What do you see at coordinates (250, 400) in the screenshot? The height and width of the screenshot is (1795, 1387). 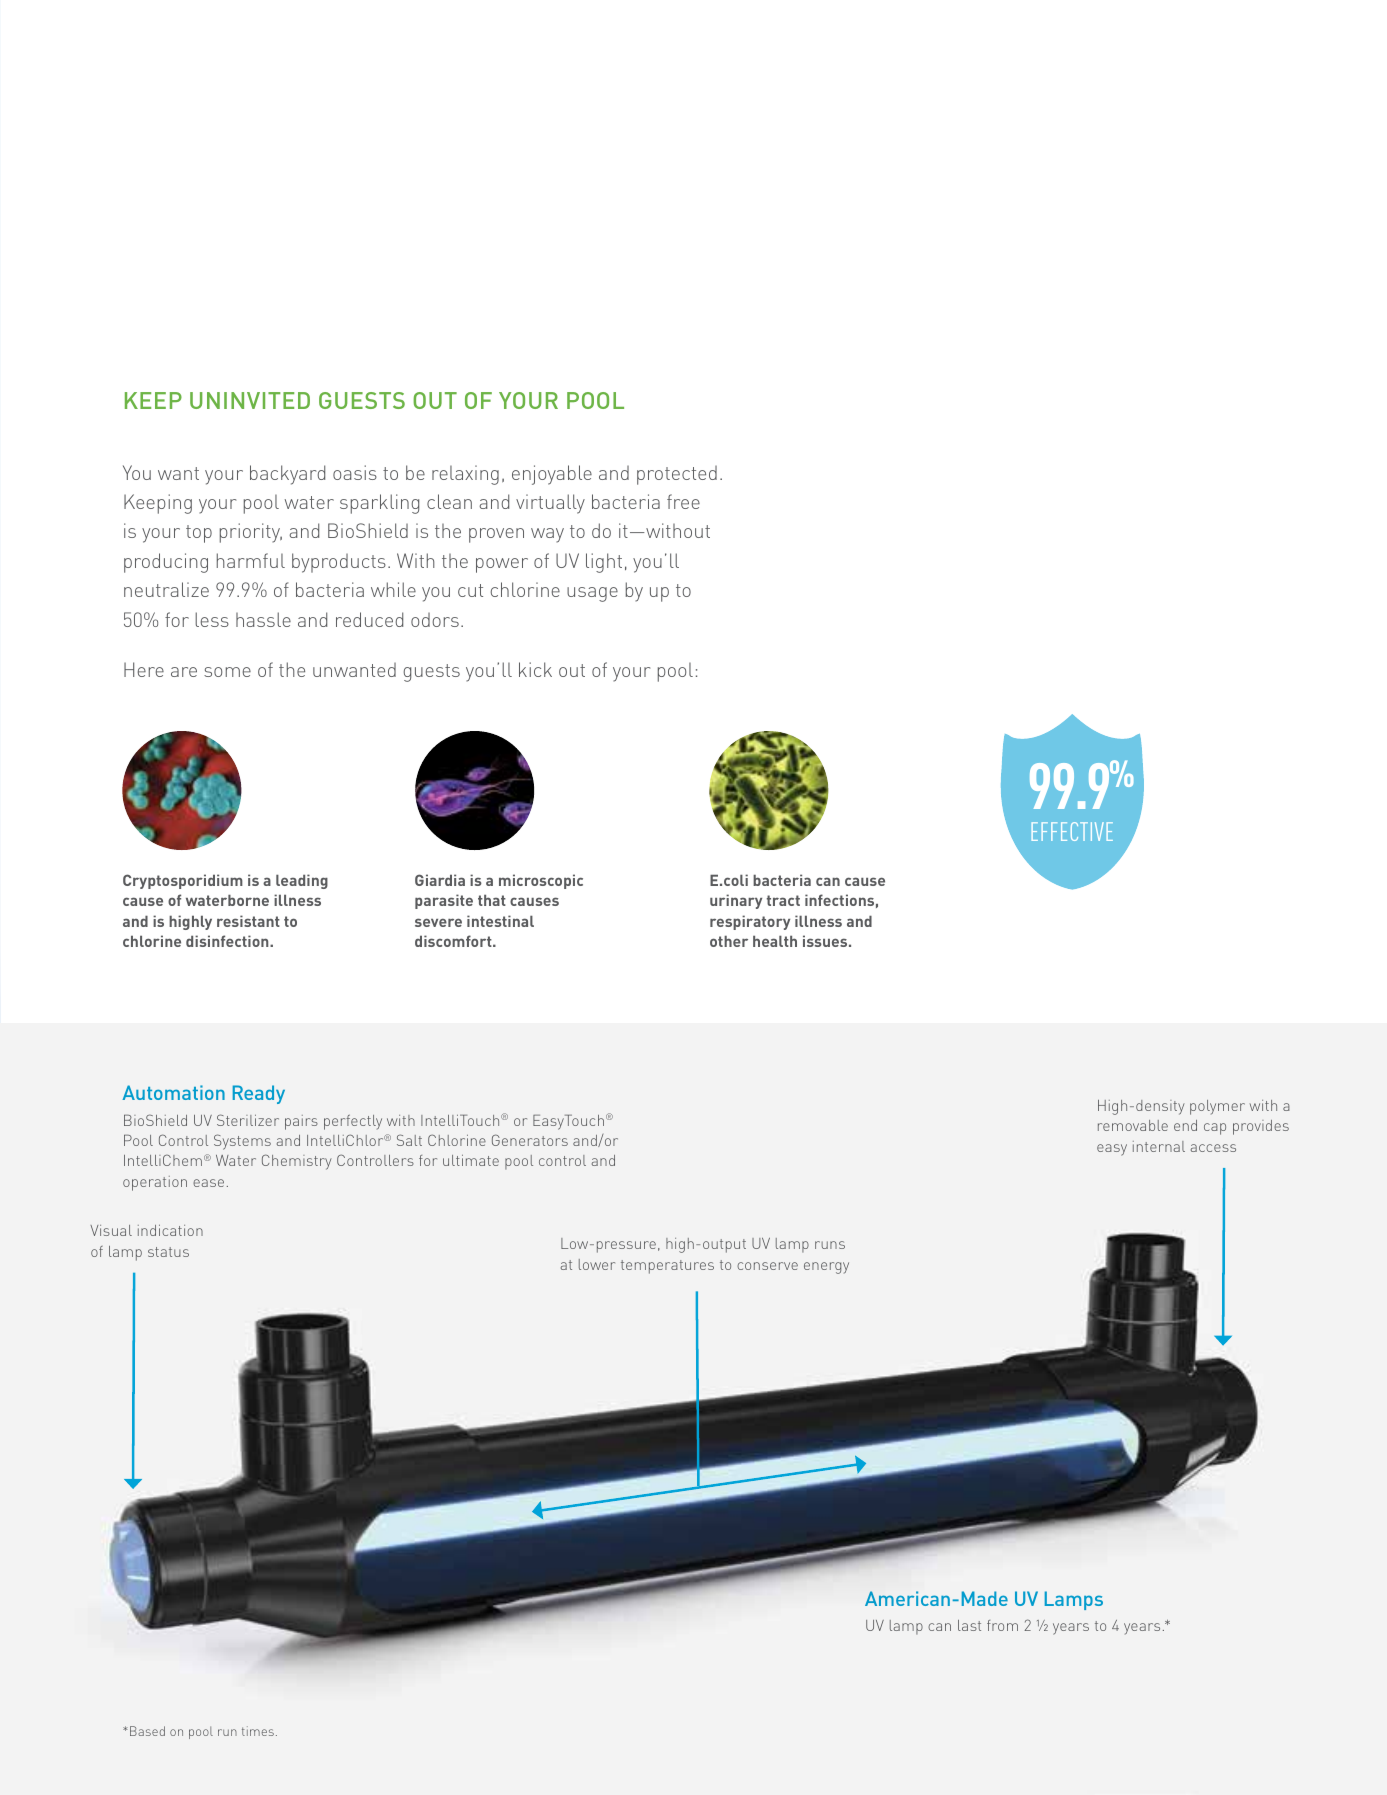 I see `UNINVITED` at bounding box center [250, 400].
